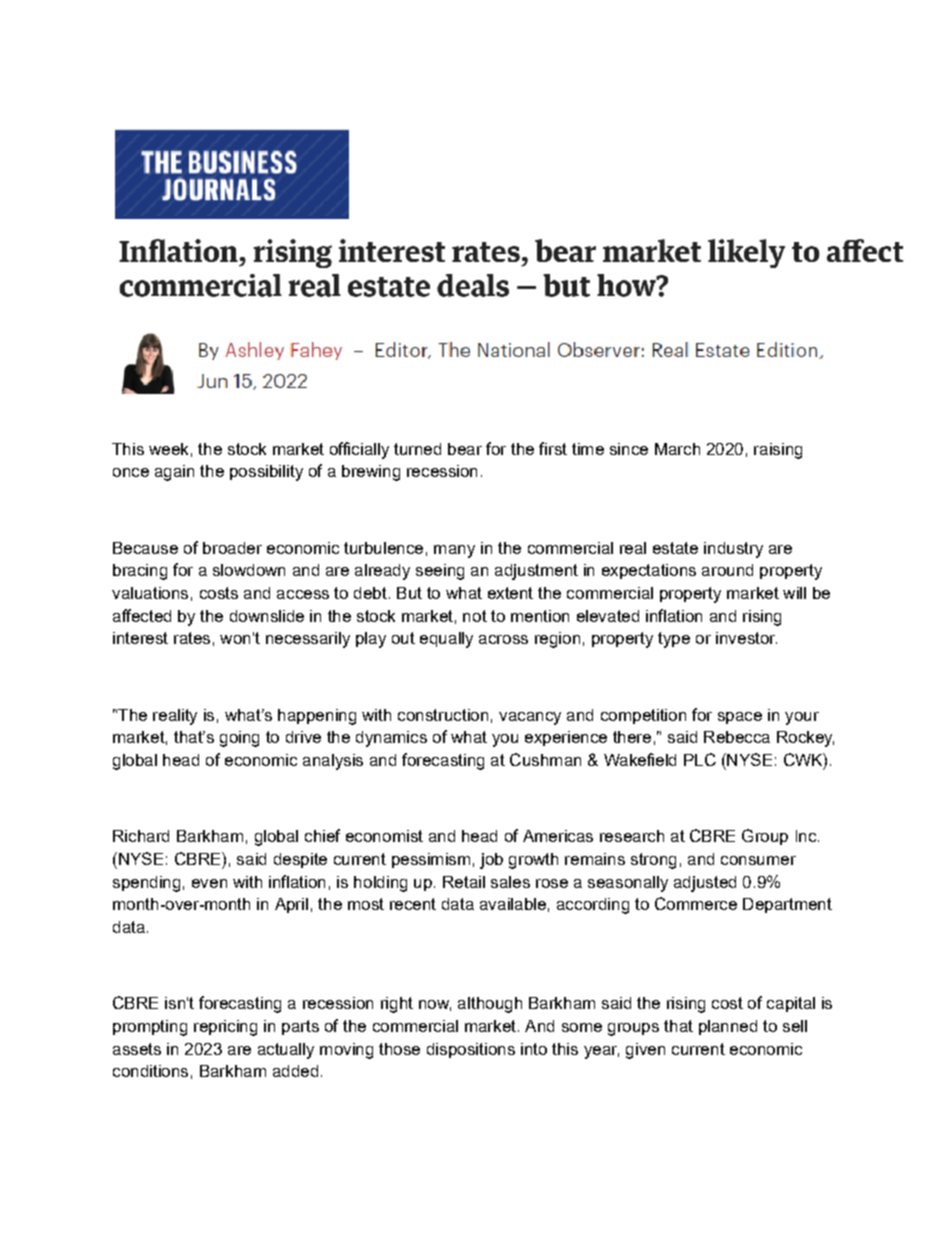 This screenshot has height=1233, width=952. What do you see at coordinates (746, 638) in the screenshot?
I see `investor` at bounding box center [746, 638].
